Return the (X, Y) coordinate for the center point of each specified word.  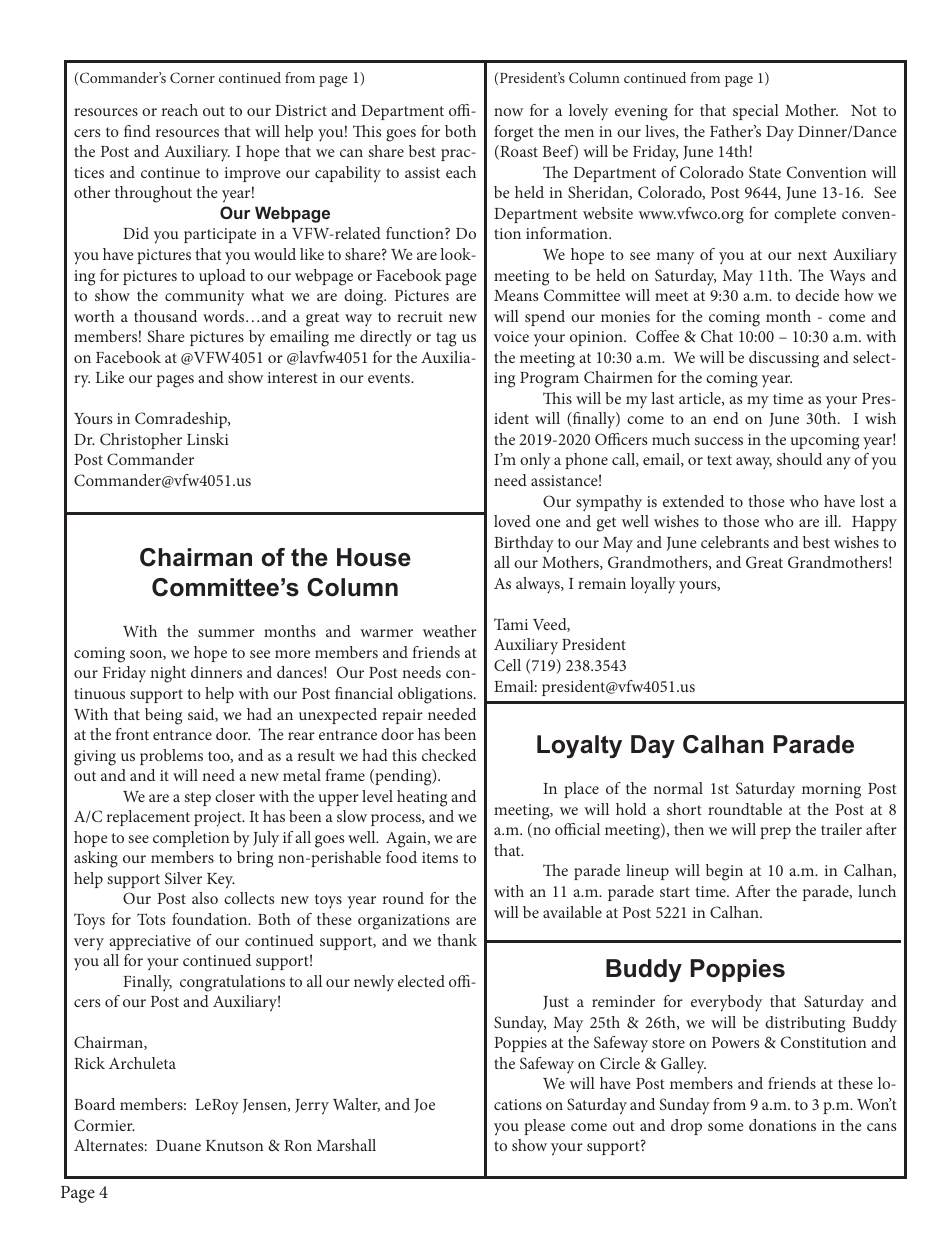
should (799, 459)
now (508, 112)
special (756, 112)
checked (449, 755)
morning (831, 791)
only (535, 461)
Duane (178, 1145)
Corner (192, 77)
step (197, 799)
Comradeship (182, 420)
